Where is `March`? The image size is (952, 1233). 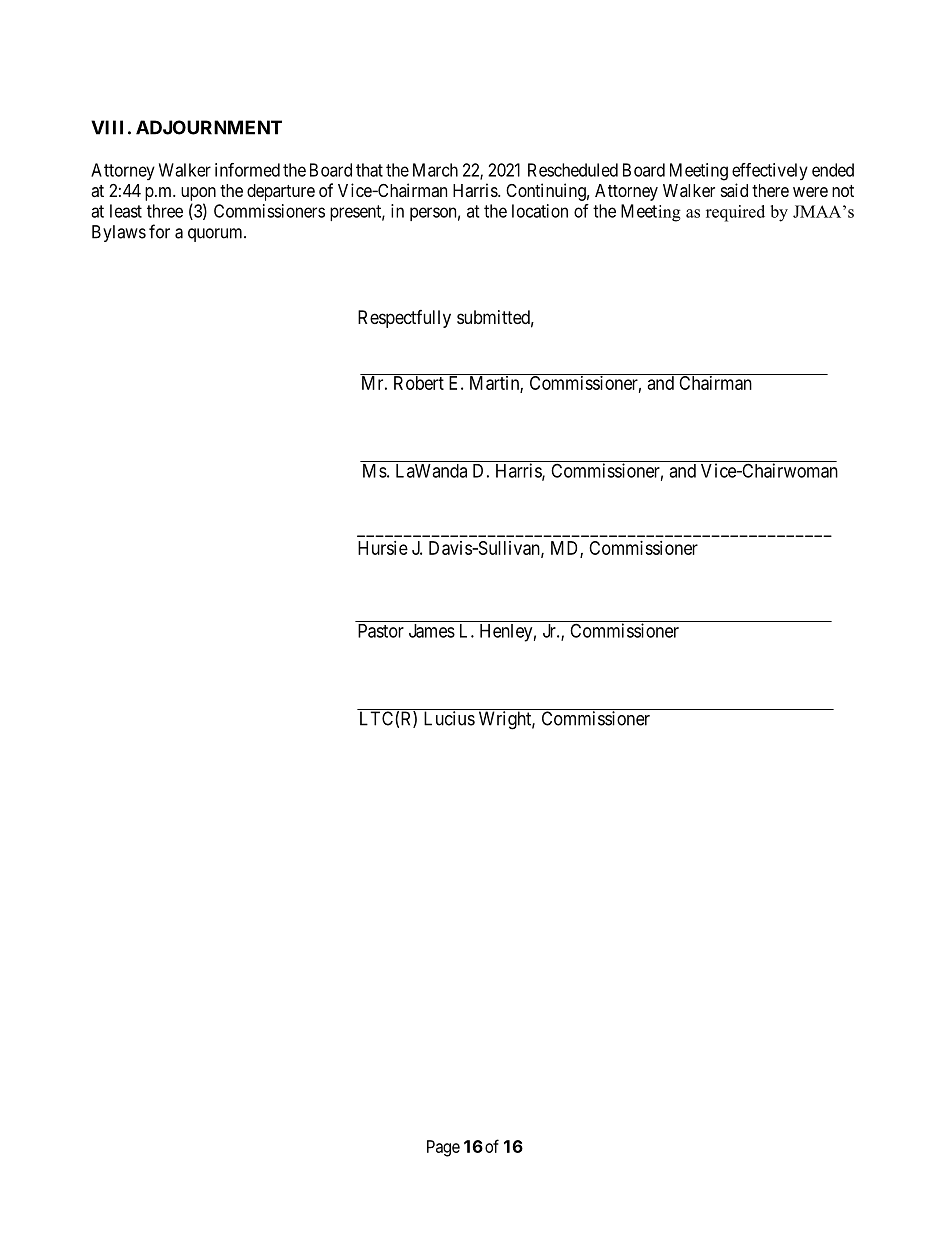 March is located at coordinates (435, 170).
